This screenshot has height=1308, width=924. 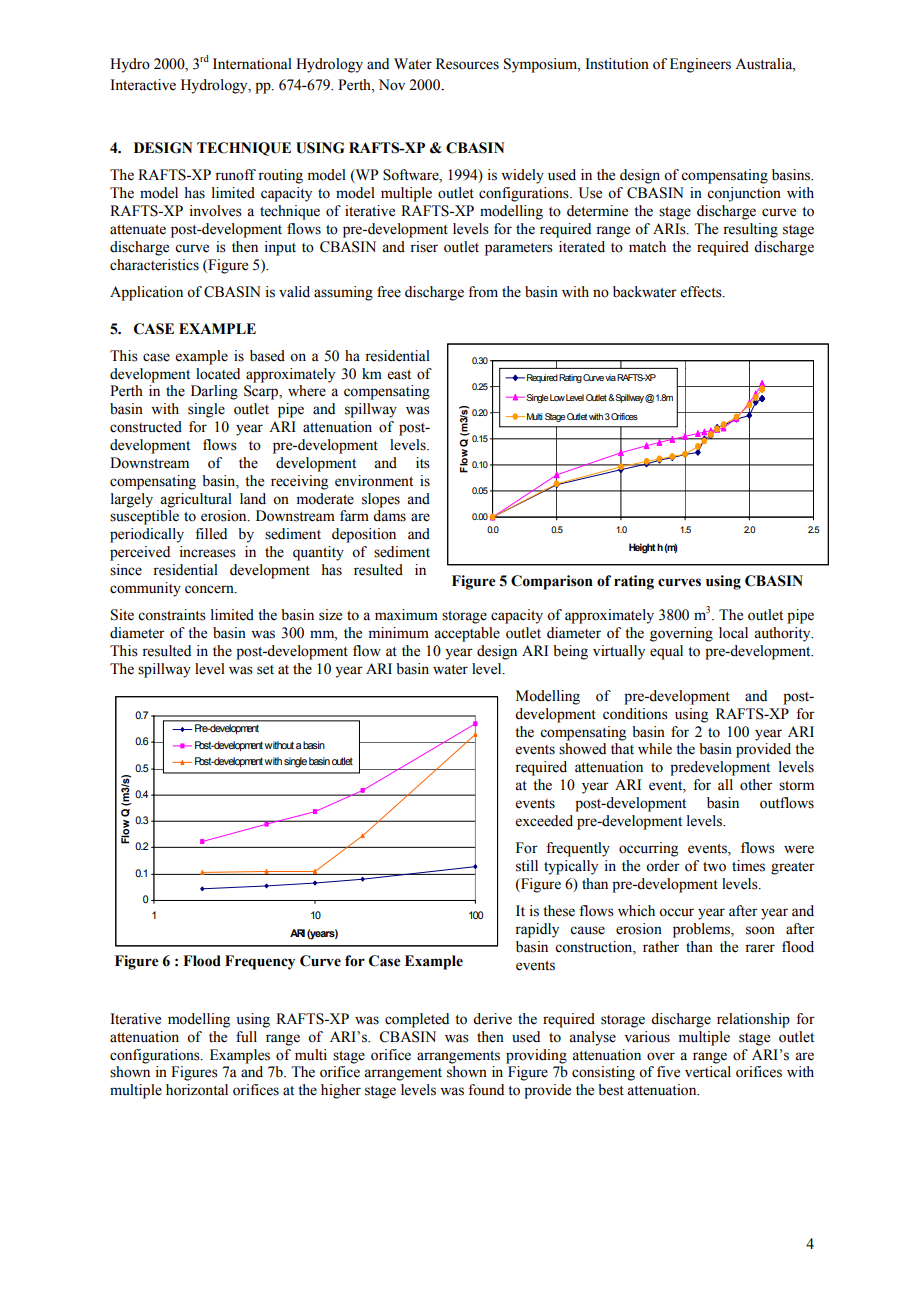 I want to click on Interactive, so click(x=143, y=85).
